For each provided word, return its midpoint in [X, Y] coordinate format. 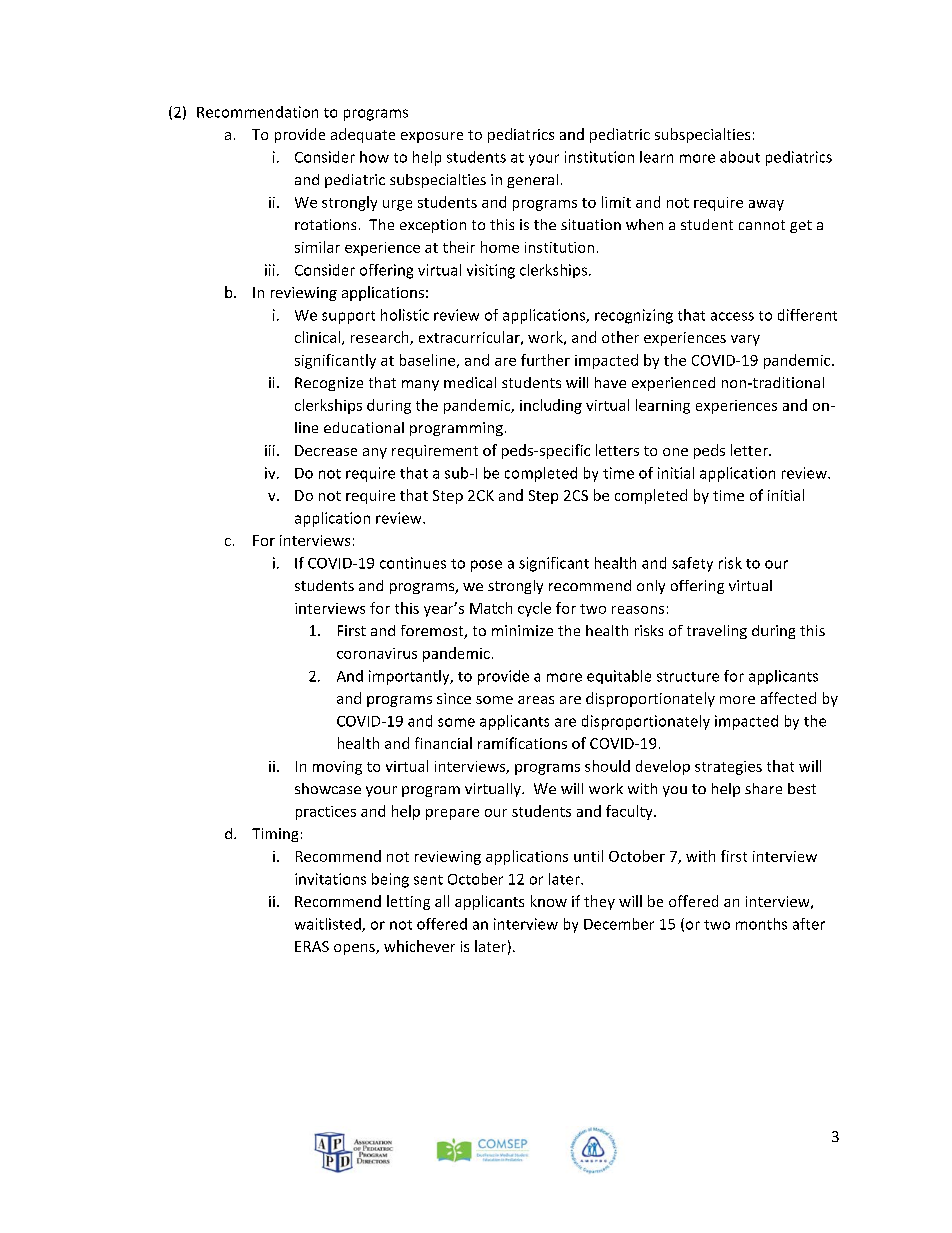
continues [413, 563]
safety [692, 564]
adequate [363, 135]
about [740, 157]
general [532, 181]
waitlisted [329, 925]
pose [486, 566]
